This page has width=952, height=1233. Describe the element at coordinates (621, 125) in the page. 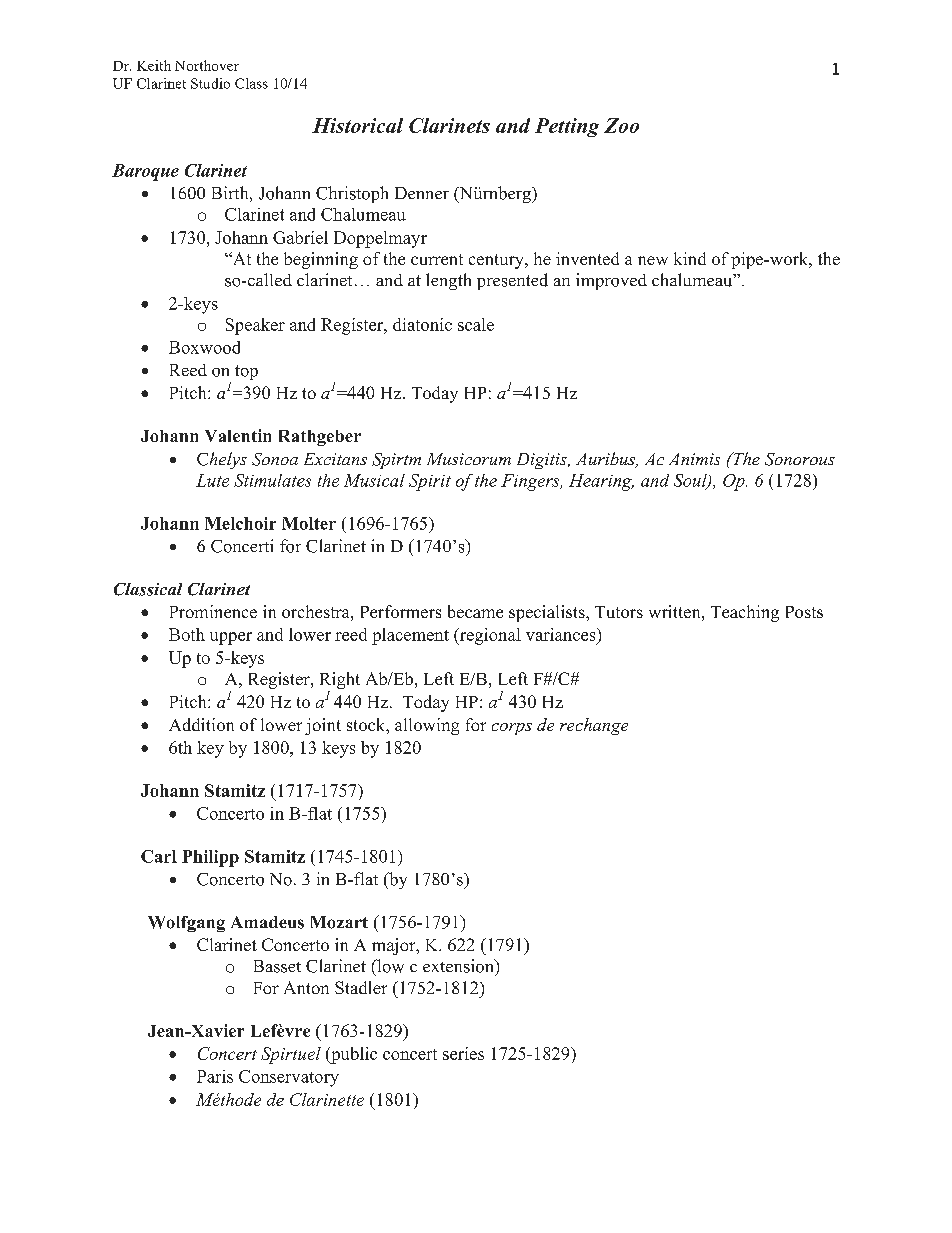

I see `Zoo` at that location.
